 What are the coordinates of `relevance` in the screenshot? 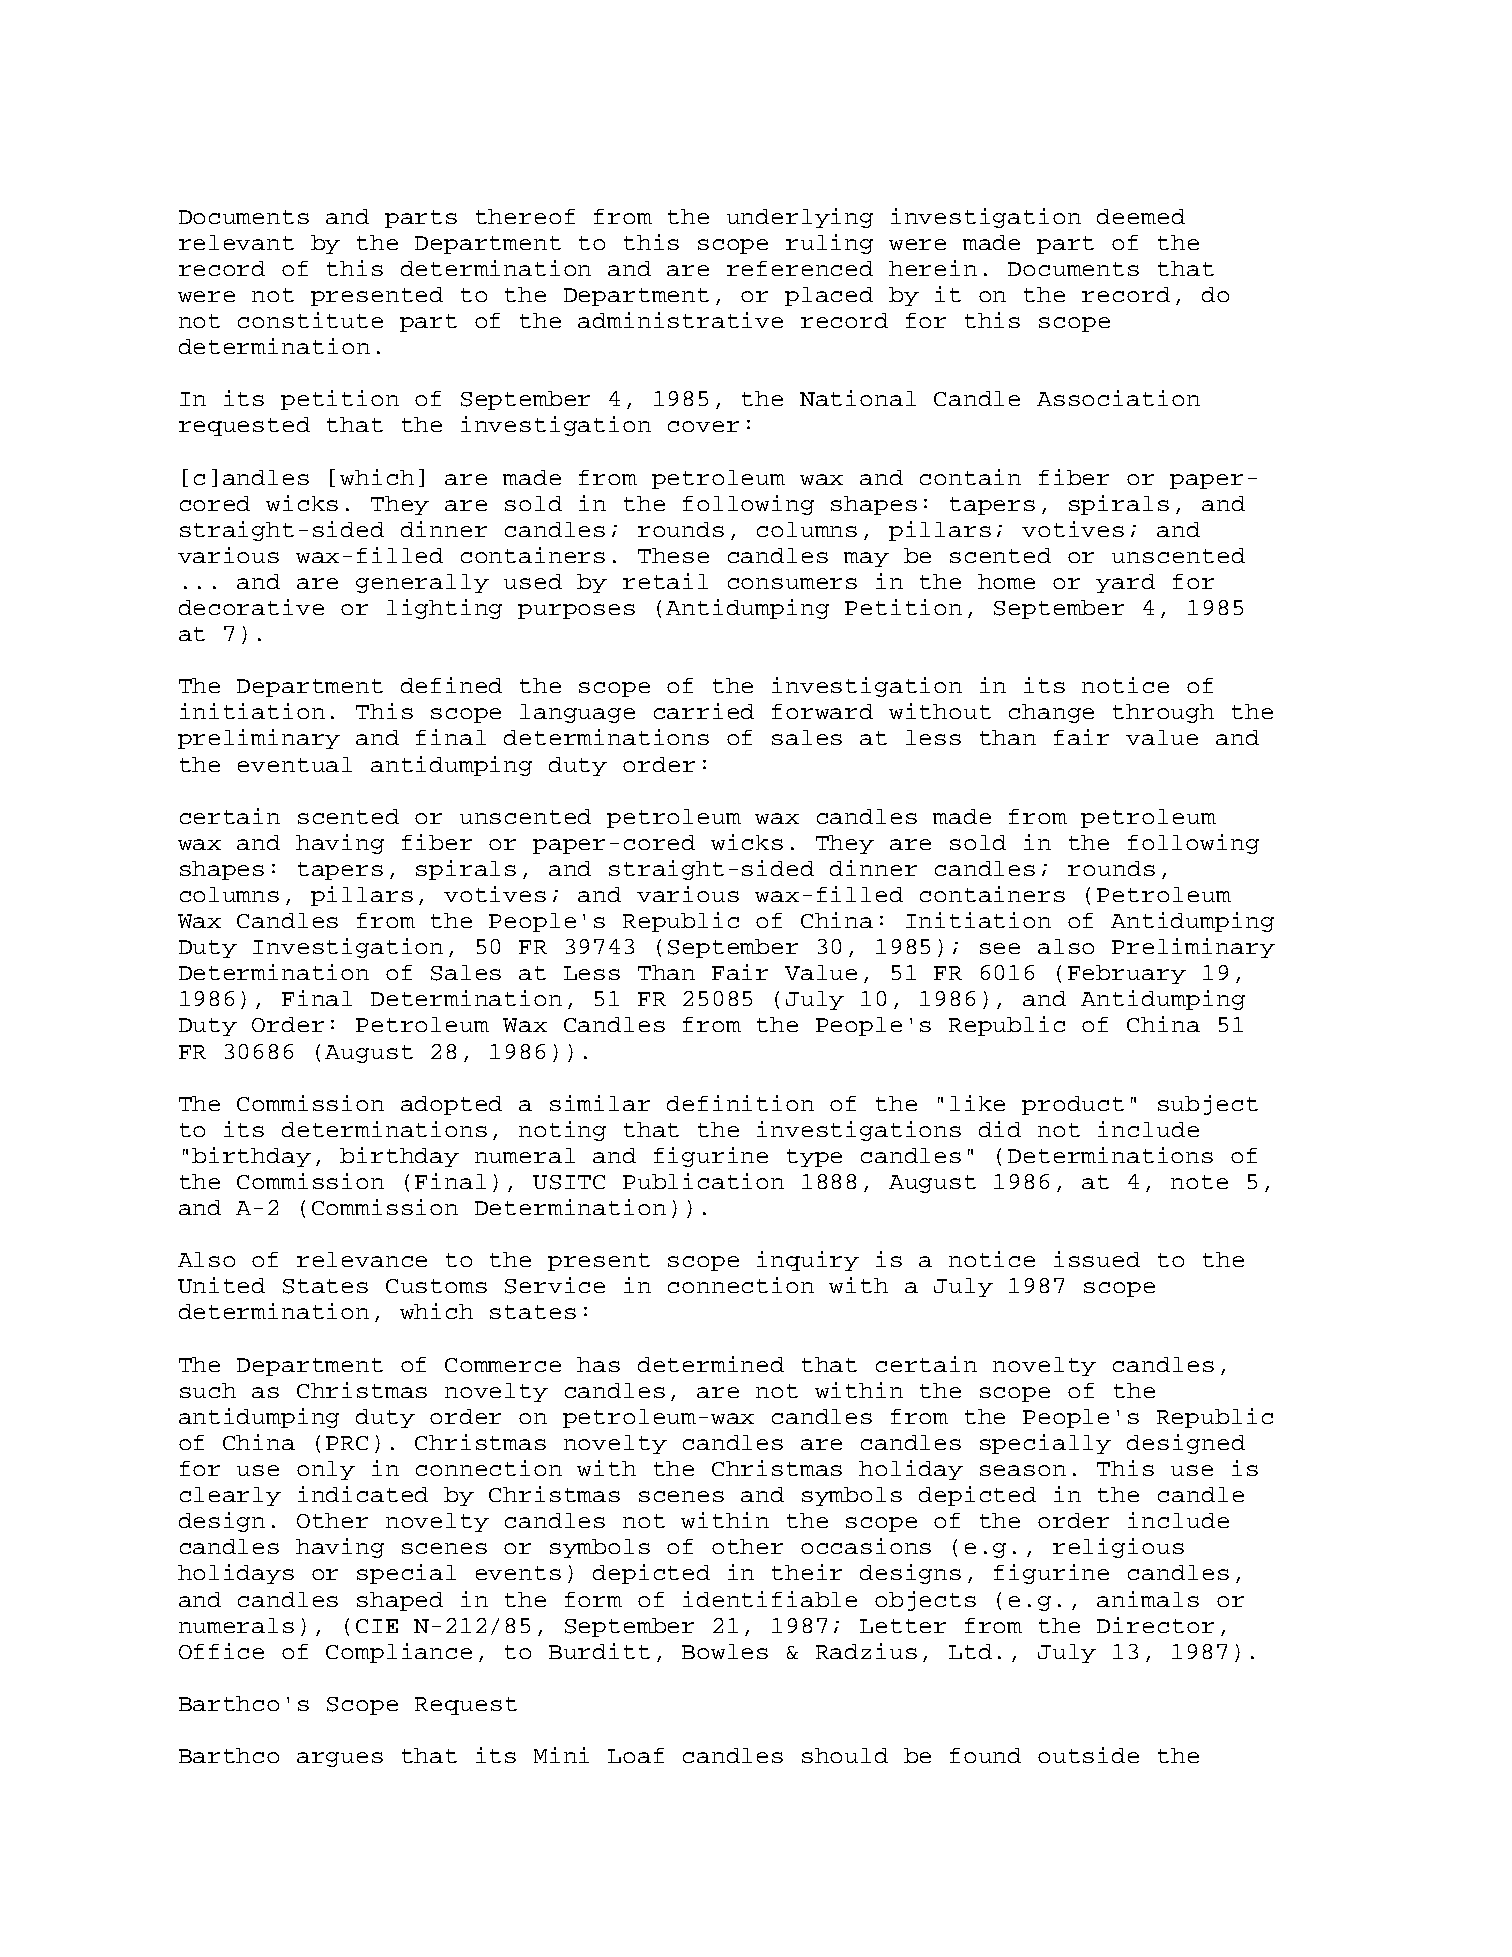 It's located at (362, 1259).
